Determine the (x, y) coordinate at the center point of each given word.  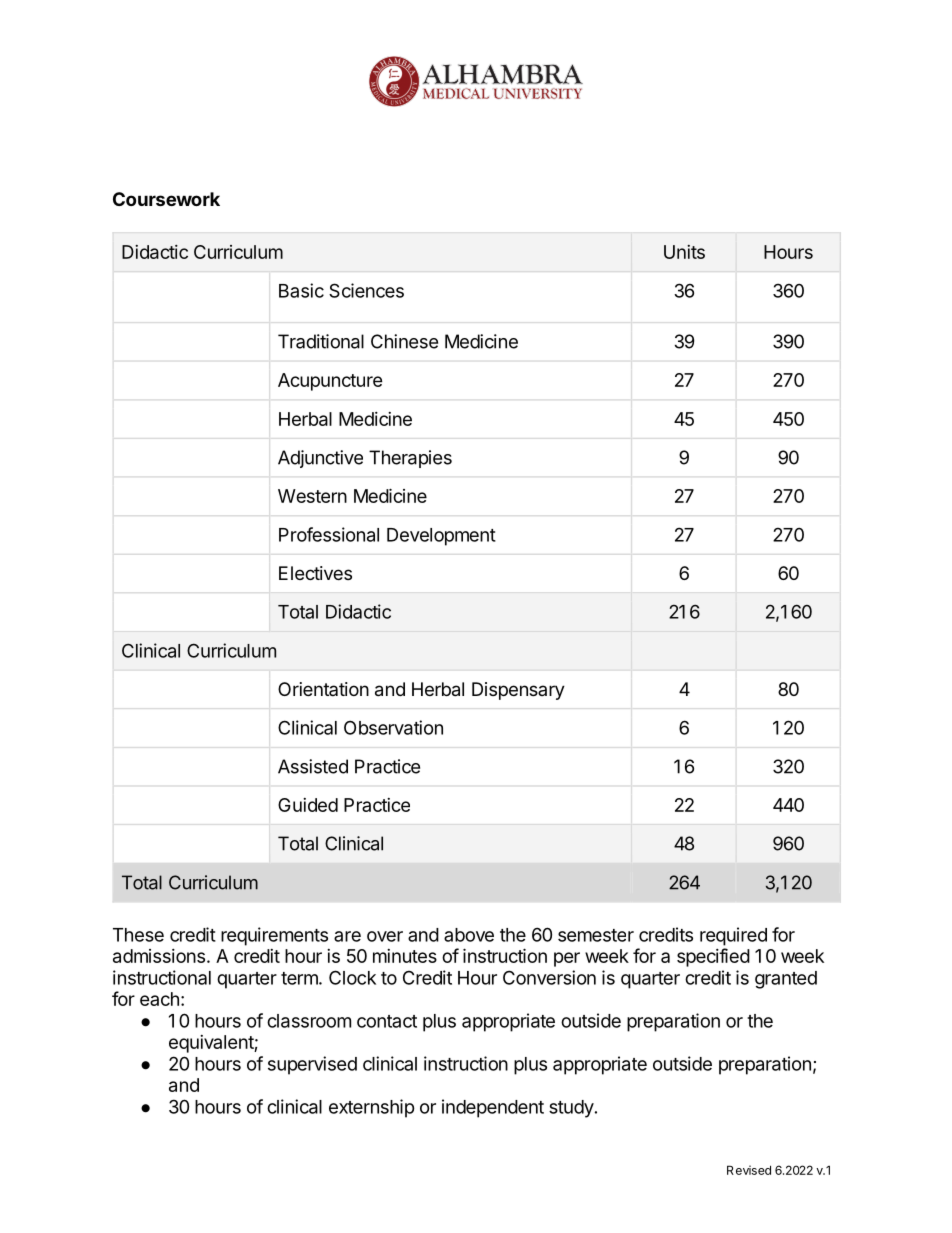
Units (684, 252)
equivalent (212, 1044)
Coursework (166, 199)
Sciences (366, 290)
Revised (749, 1170)
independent (493, 1108)
